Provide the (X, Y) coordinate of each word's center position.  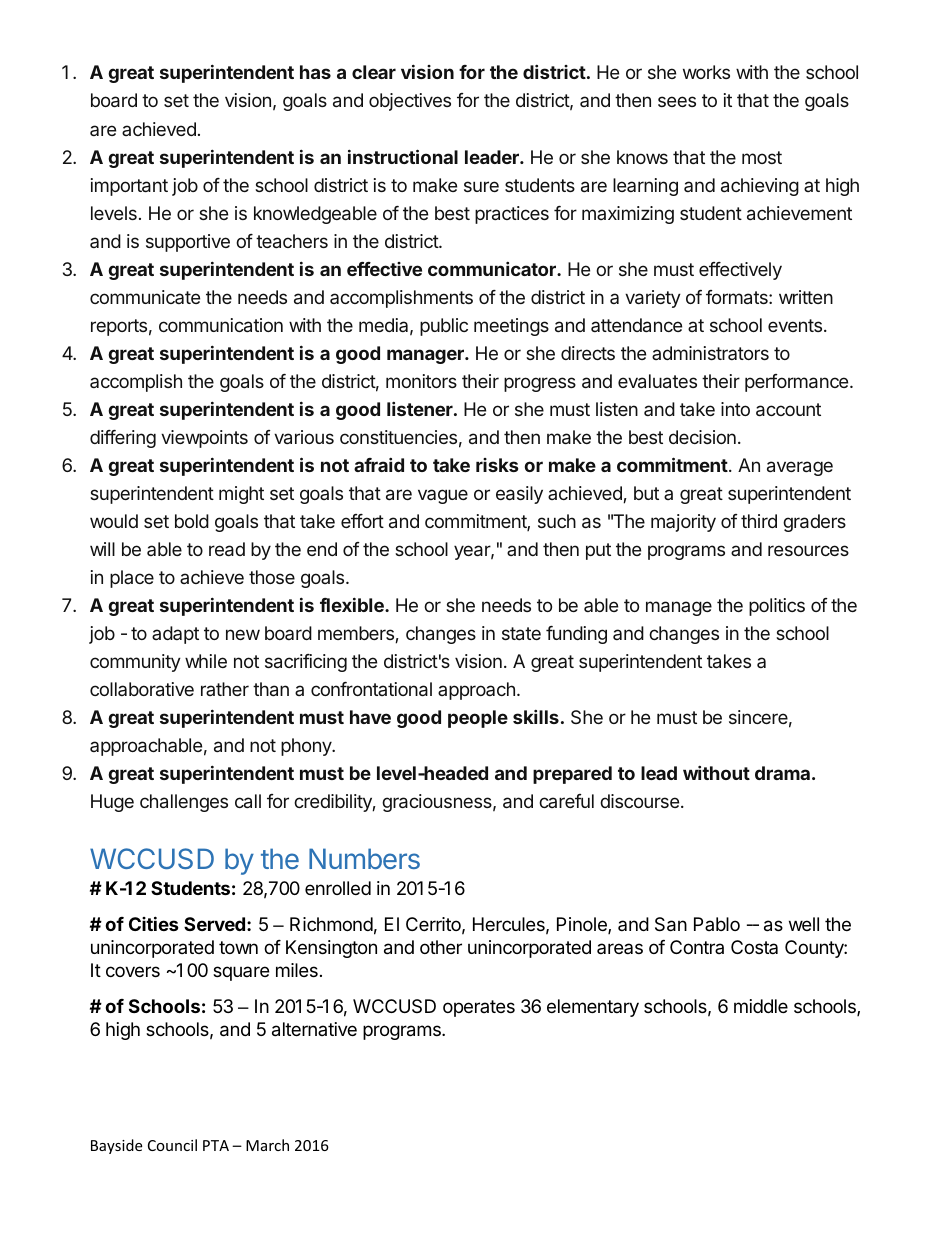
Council (172, 1145)
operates (479, 1008)
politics (777, 607)
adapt (175, 635)
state (521, 633)
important (129, 187)
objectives (410, 102)
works (706, 72)
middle (761, 1006)
